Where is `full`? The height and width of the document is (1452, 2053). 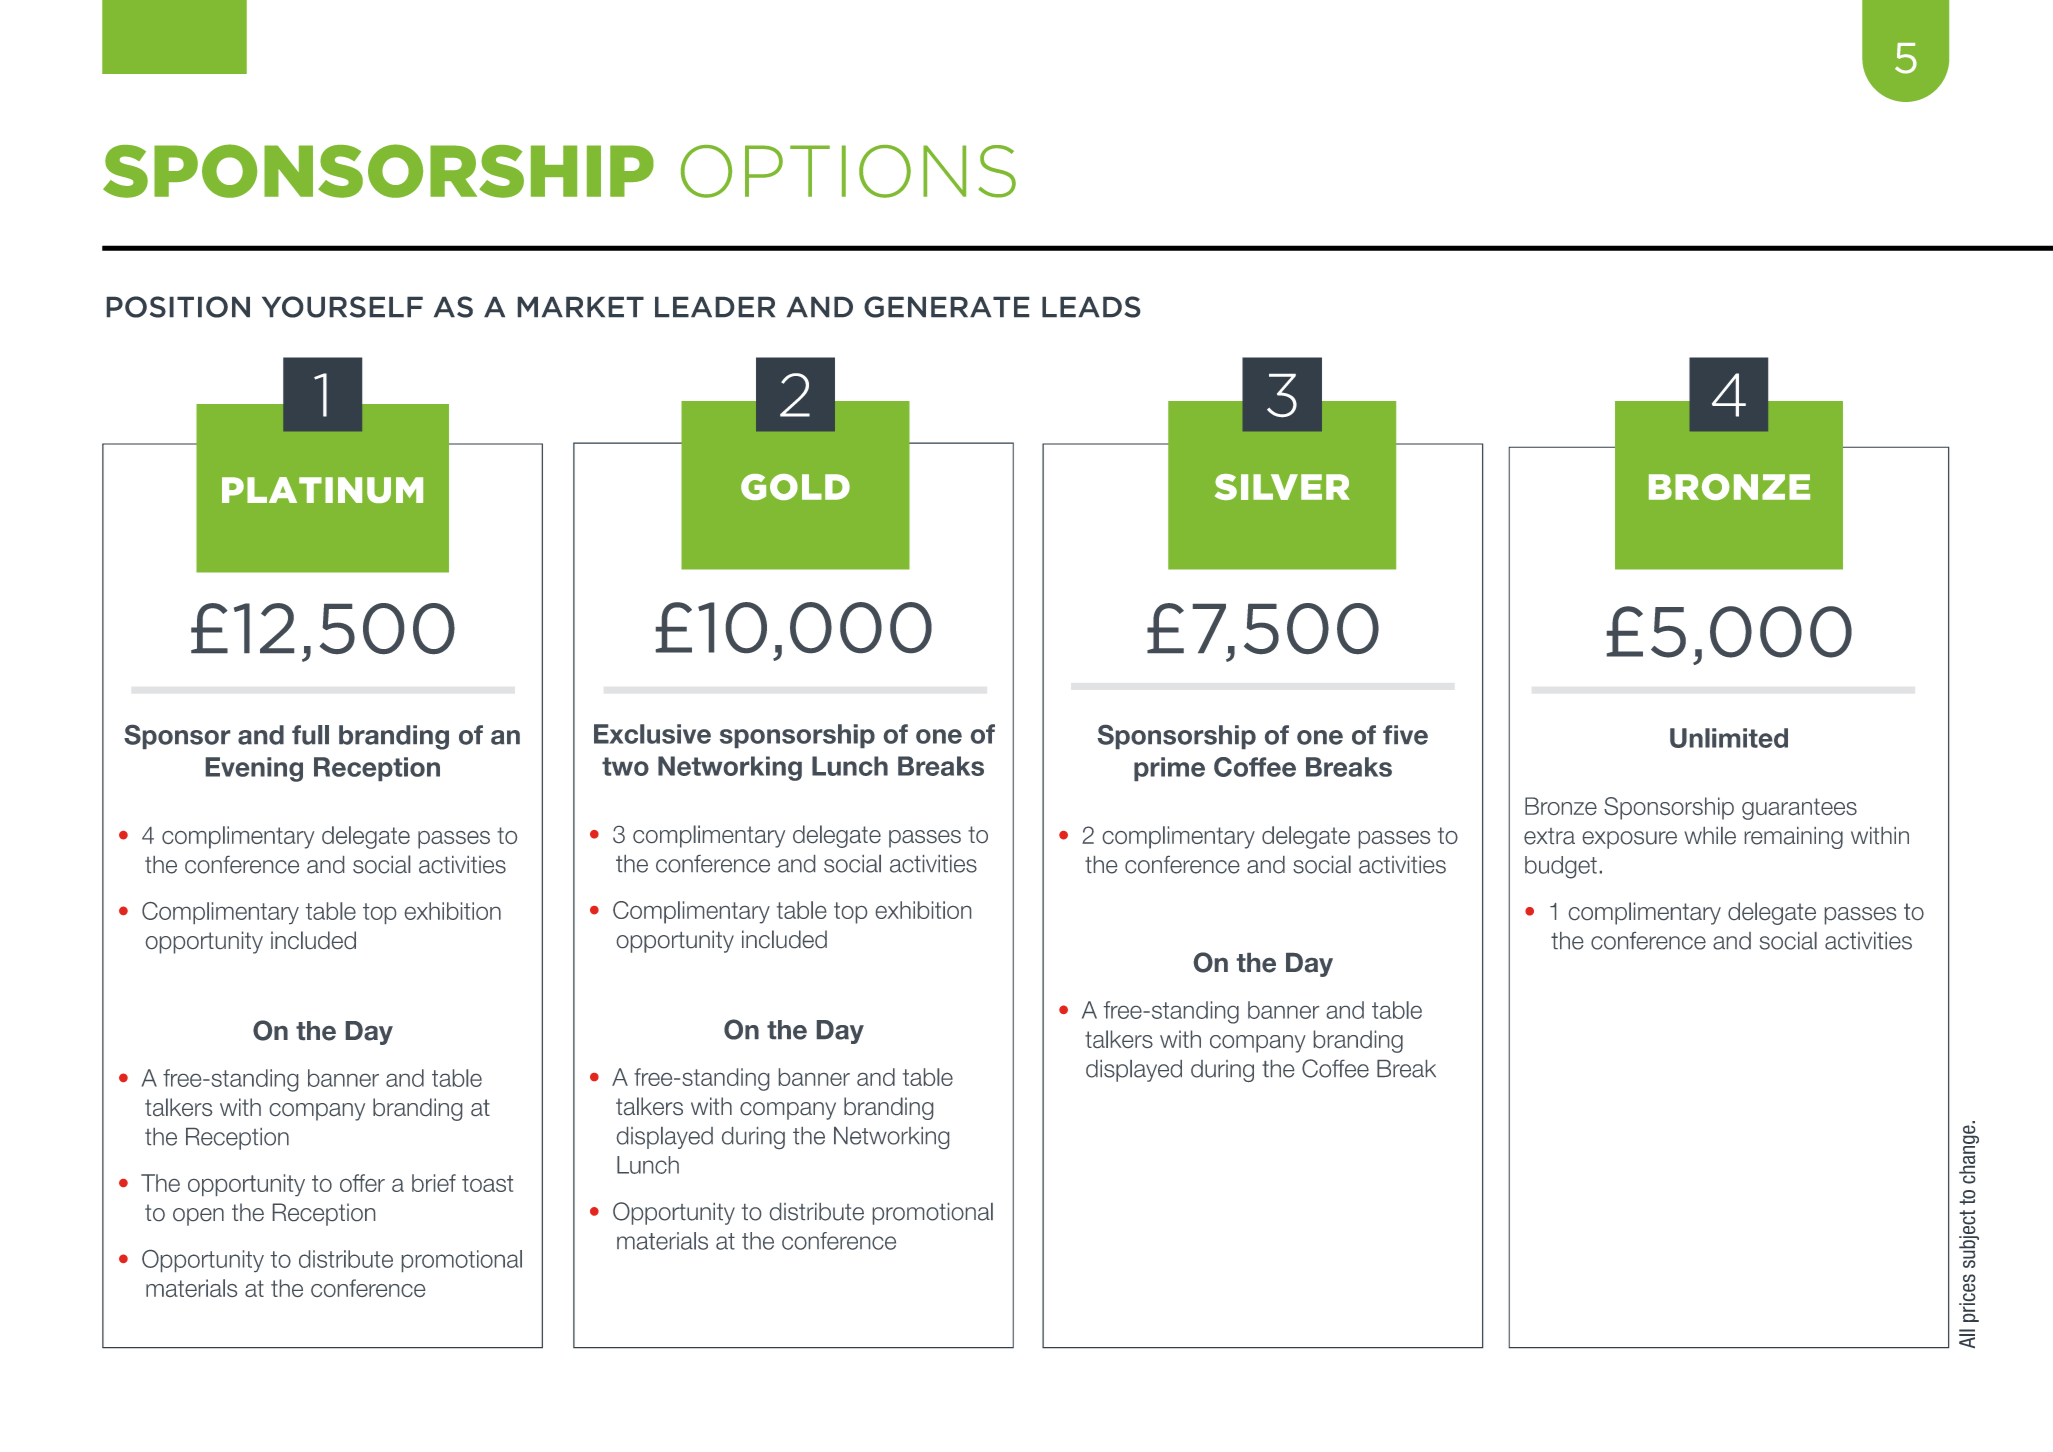 full is located at coordinates (310, 735).
